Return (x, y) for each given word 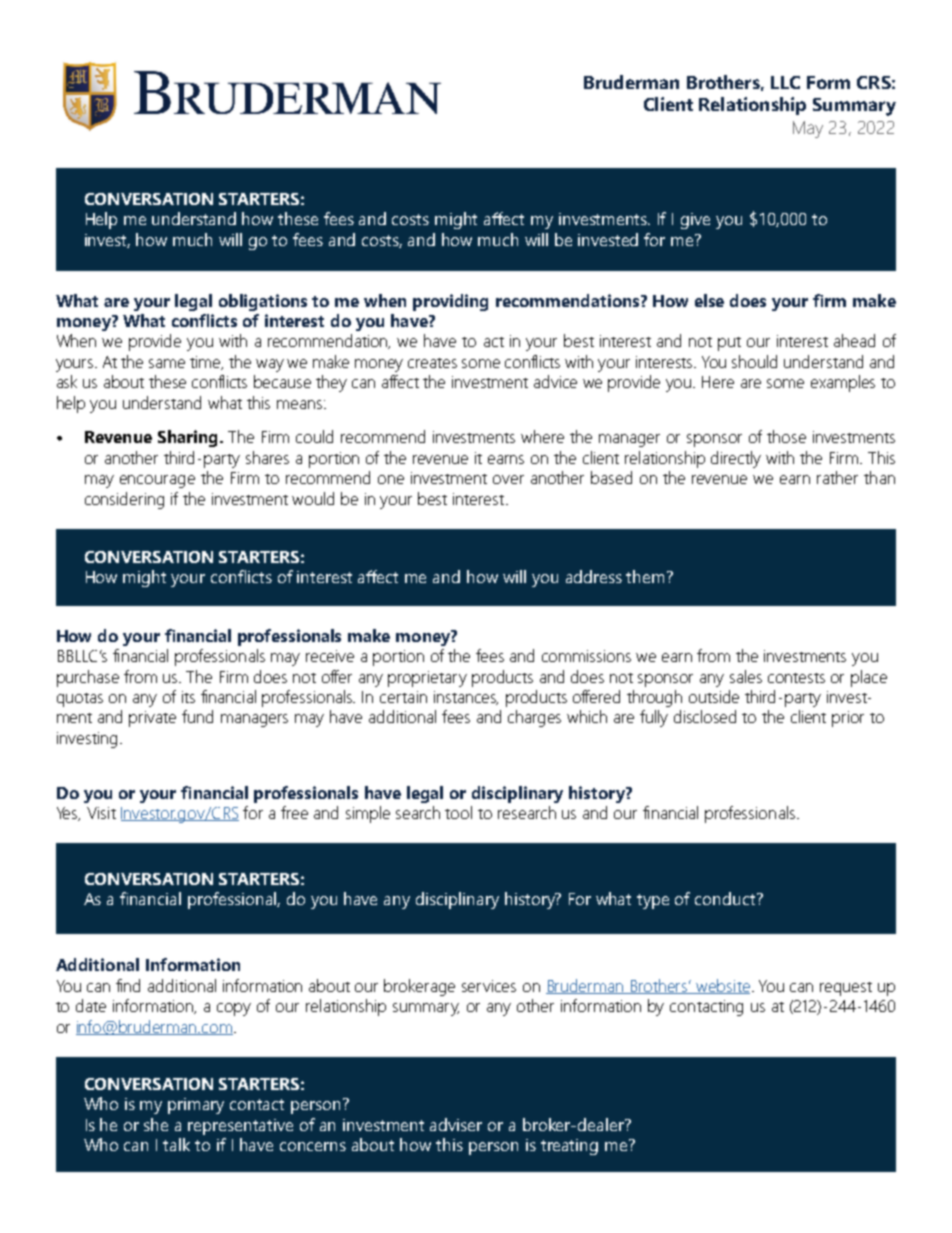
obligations (263, 302)
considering (124, 500)
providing (450, 302)
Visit (101, 813)
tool (458, 812)
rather (837, 477)
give (695, 221)
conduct (726, 898)
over (508, 479)
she (156, 1124)
